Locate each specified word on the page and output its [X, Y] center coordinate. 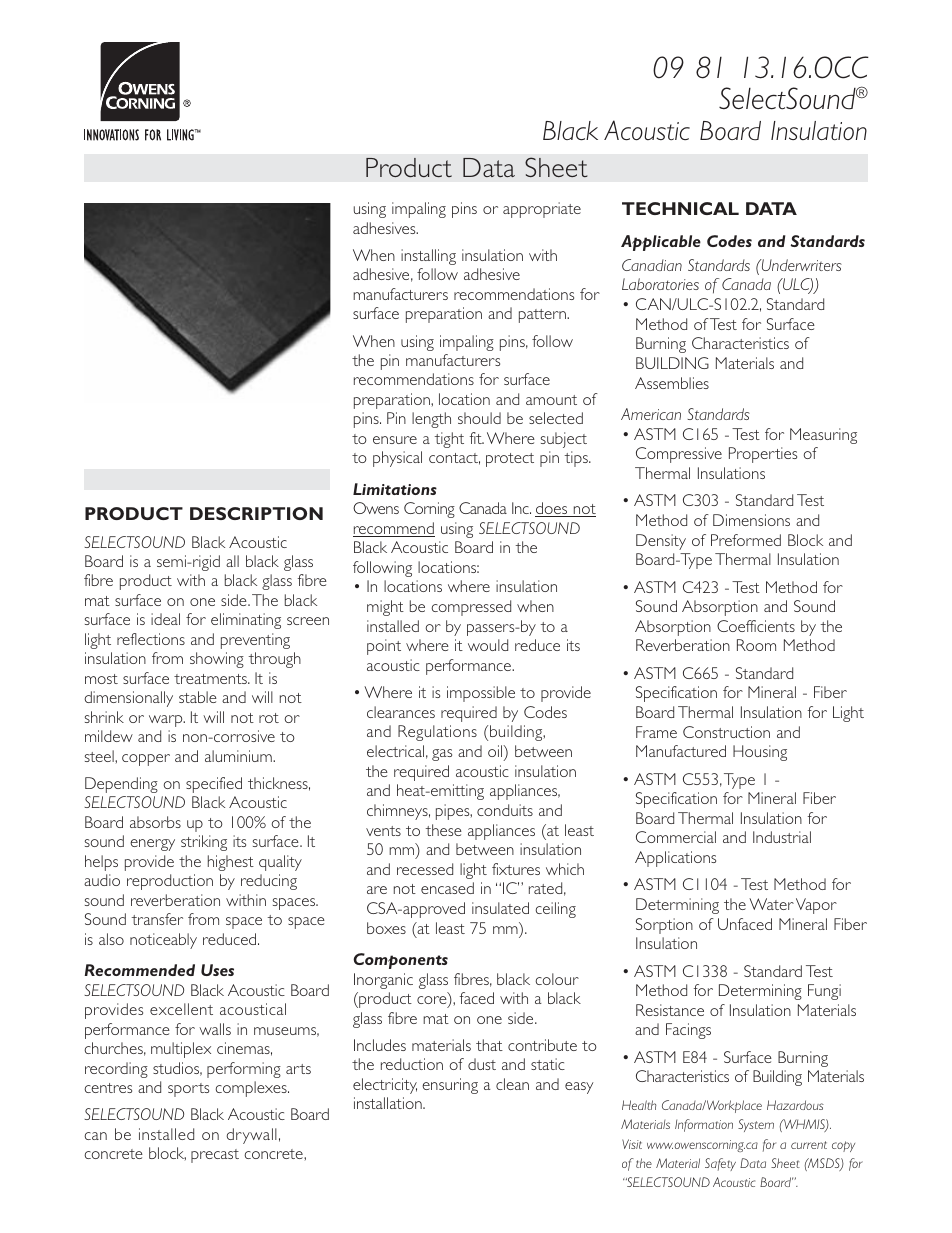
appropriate [542, 210]
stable [198, 697]
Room [756, 645]
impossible [481, 694]
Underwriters [800, 265]
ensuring [450, 1086]
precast [215, 1156]
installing [428, 257]
